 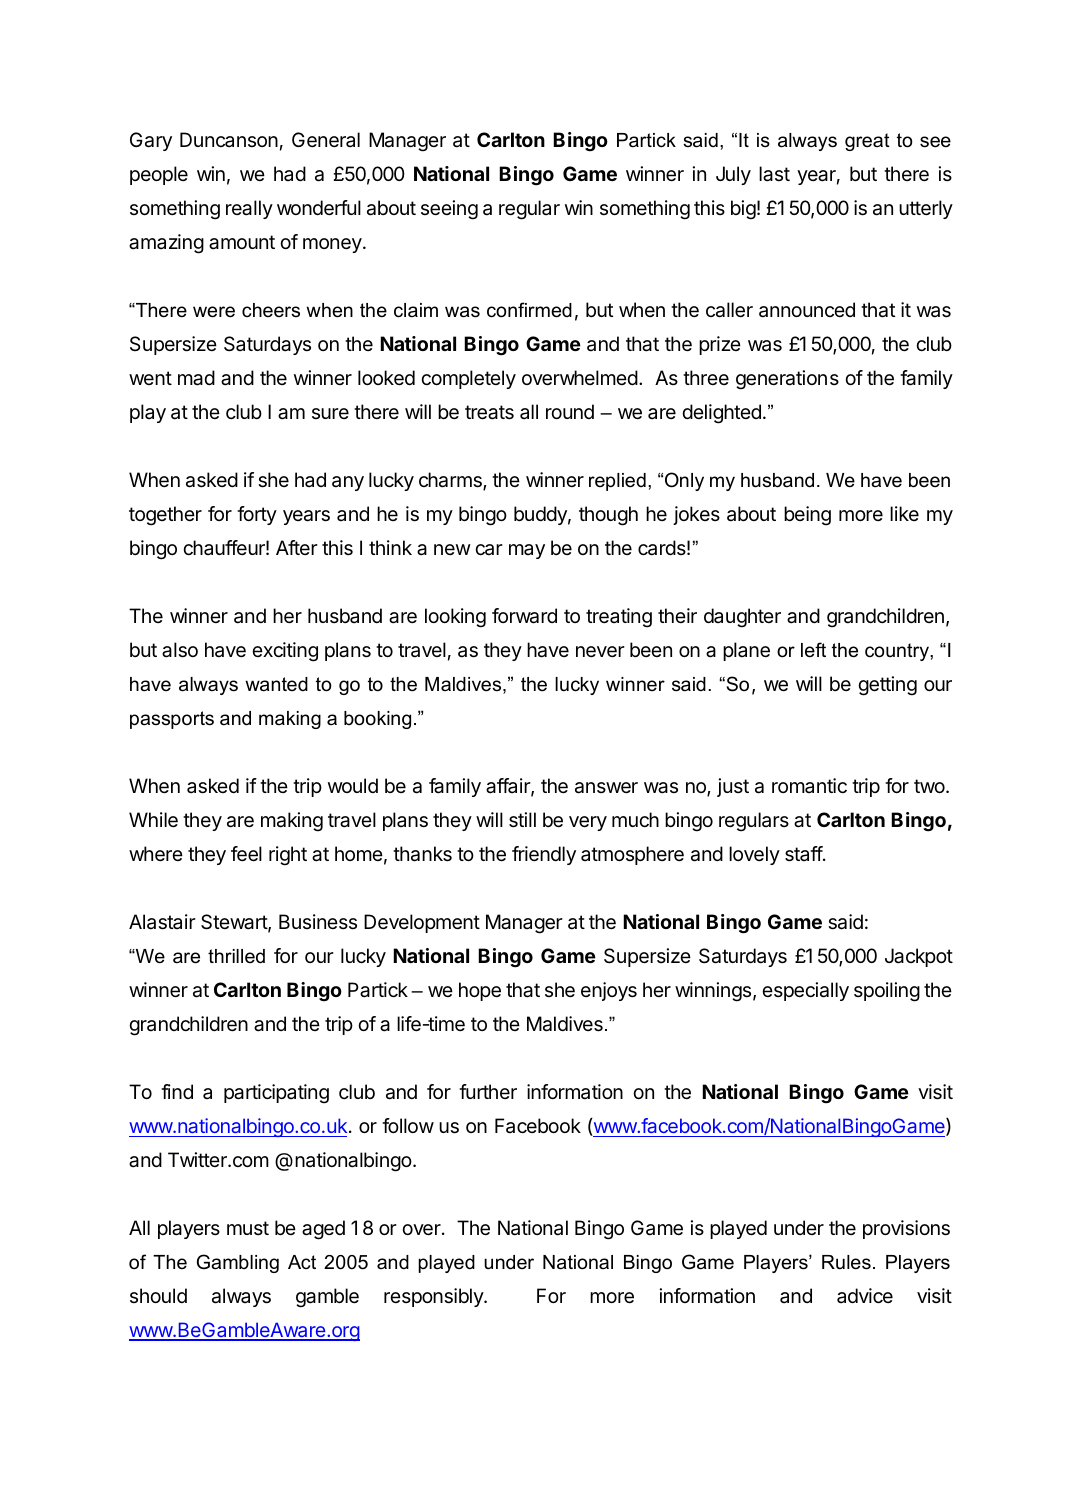 I want to click on forty, so click(x=257, y=515).
